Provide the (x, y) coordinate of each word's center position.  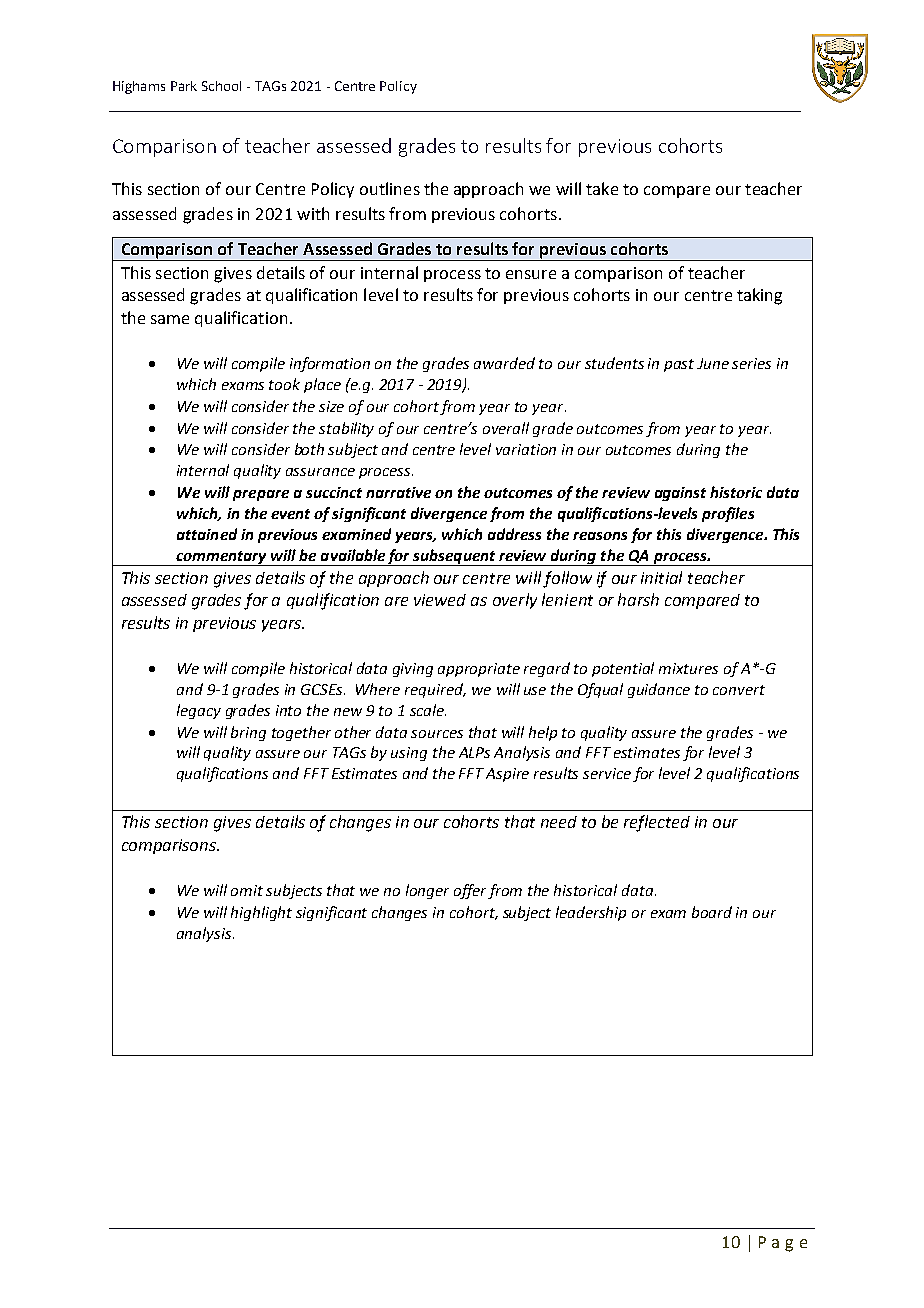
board (712, 912)
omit (247, 890)
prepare (261, 495)
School (221, 86)
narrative (398, 492)
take (602, 188)
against (680, 494)
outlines (390, 188)
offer (471, 891)
